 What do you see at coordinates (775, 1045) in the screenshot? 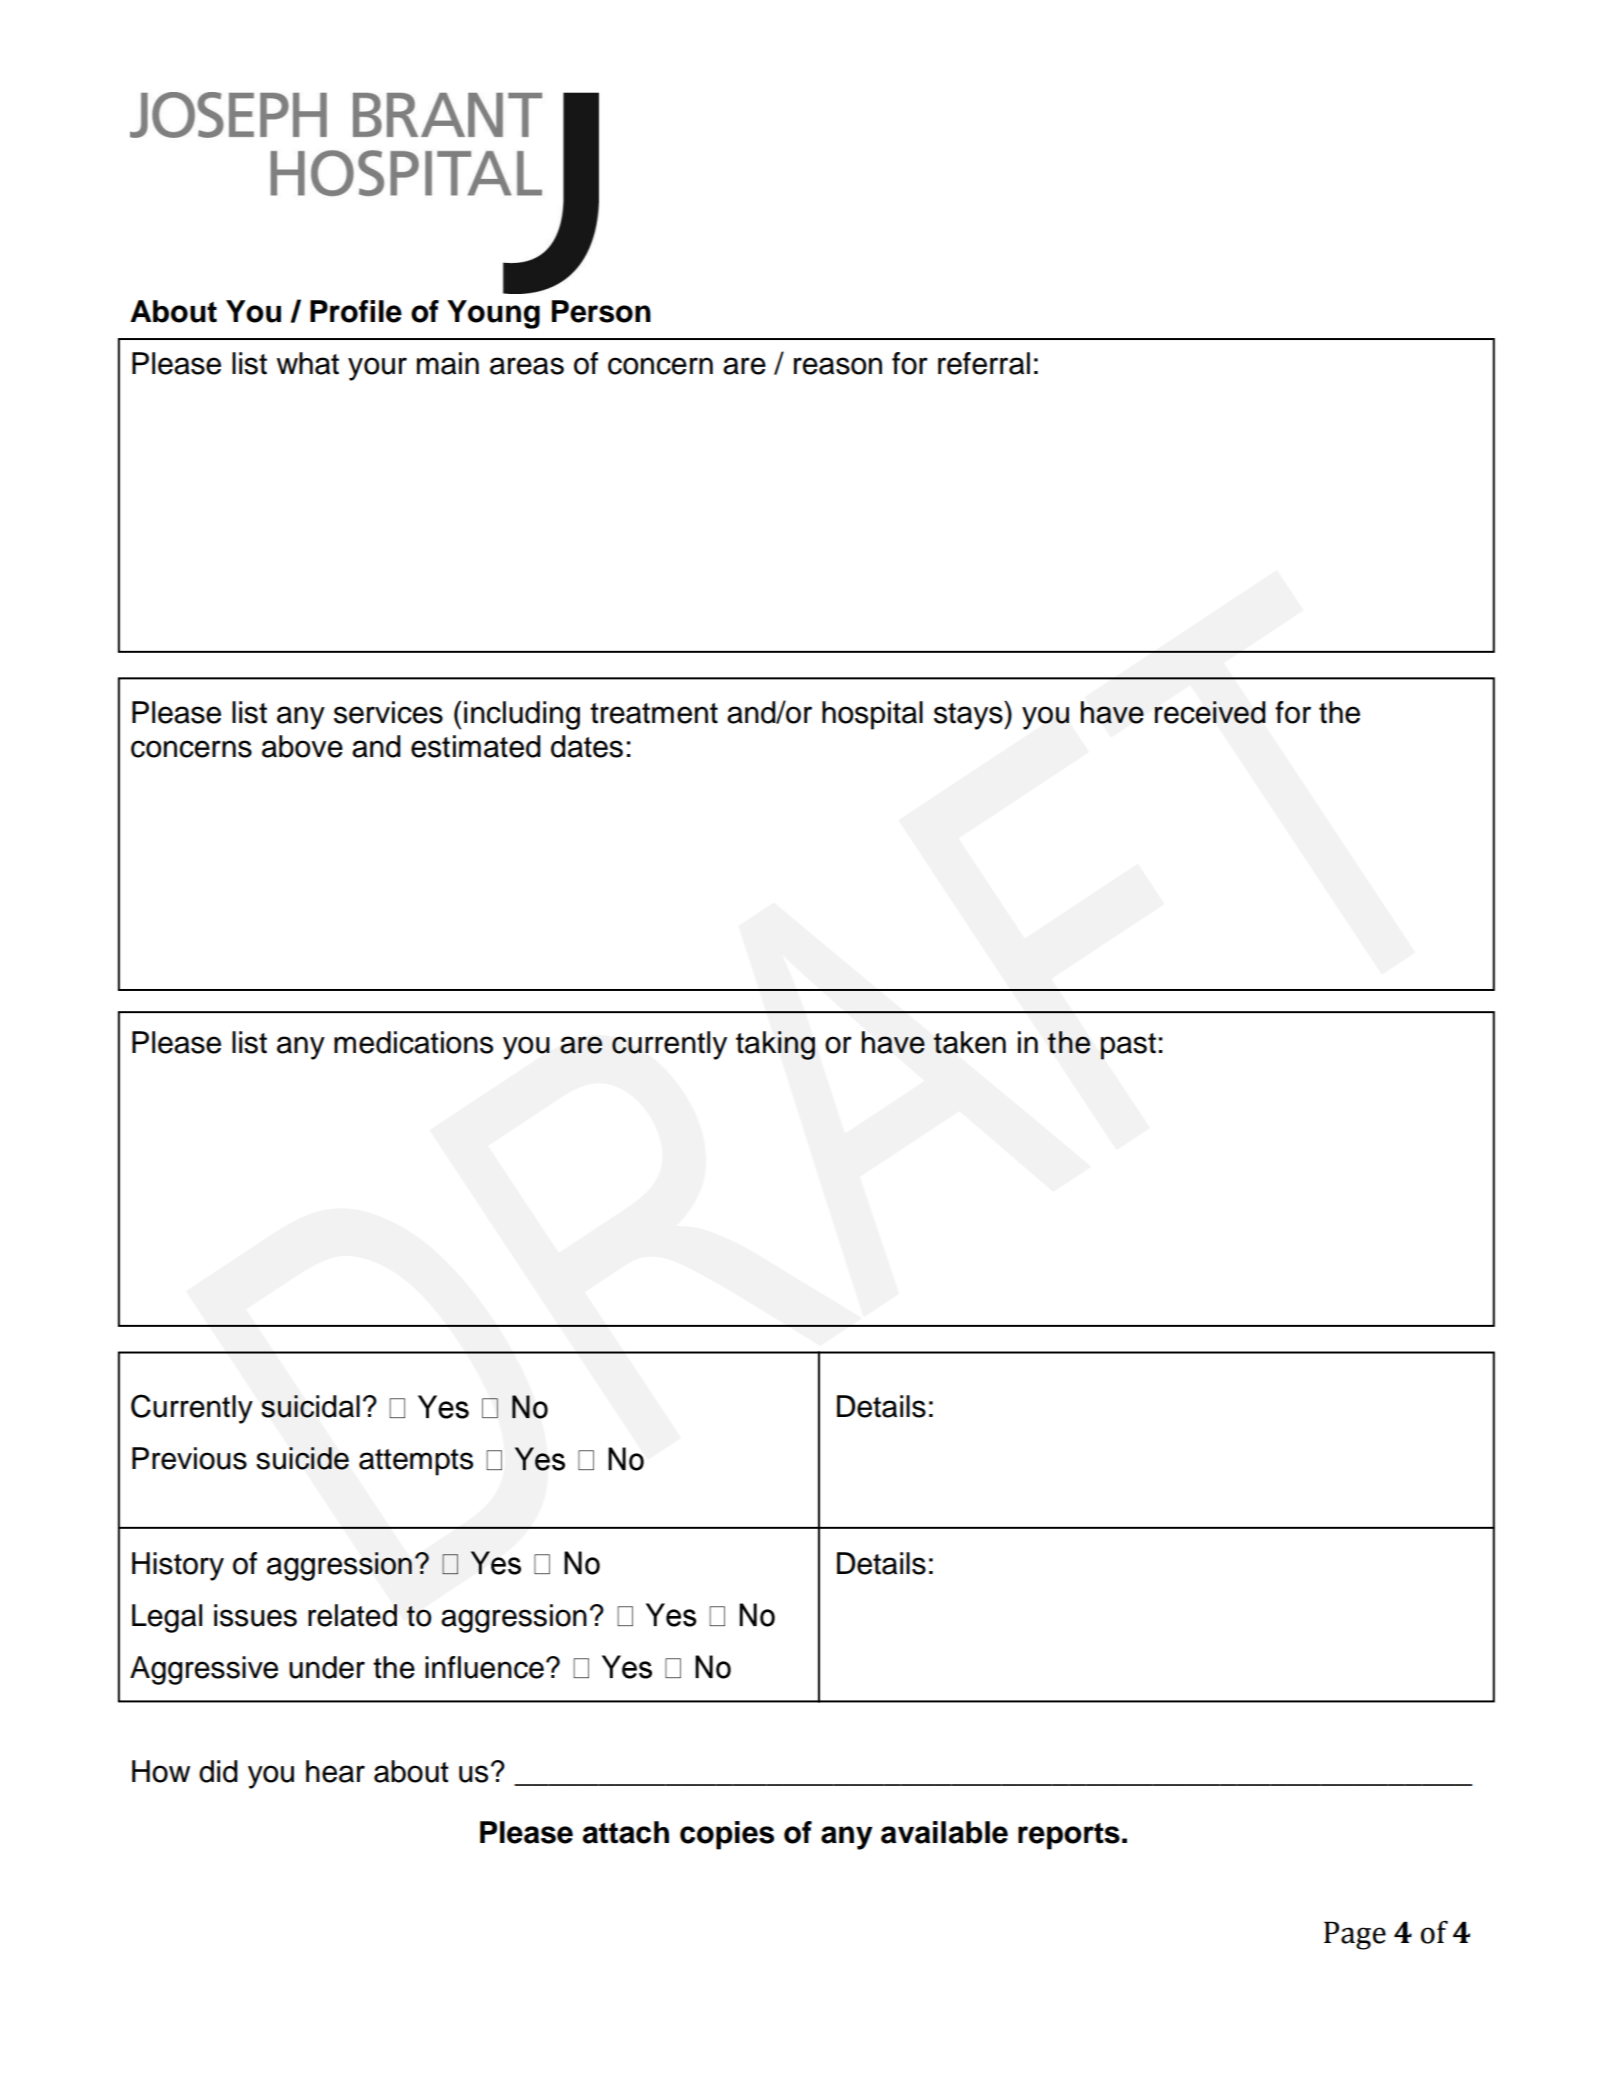
I see `taking` at bounding box center [775, 1045].
